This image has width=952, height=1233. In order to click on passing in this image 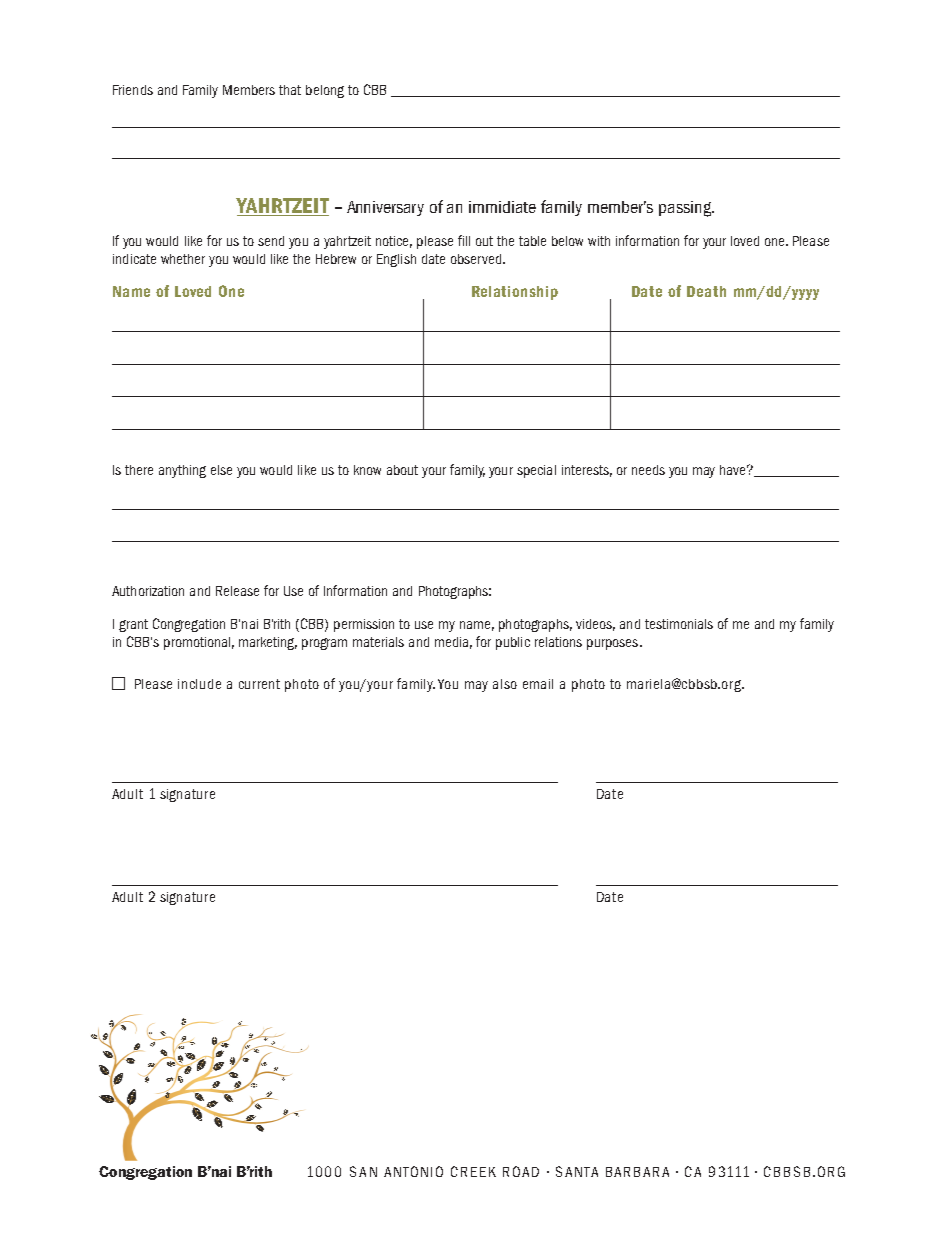, I will do `click(686, 209)`.
